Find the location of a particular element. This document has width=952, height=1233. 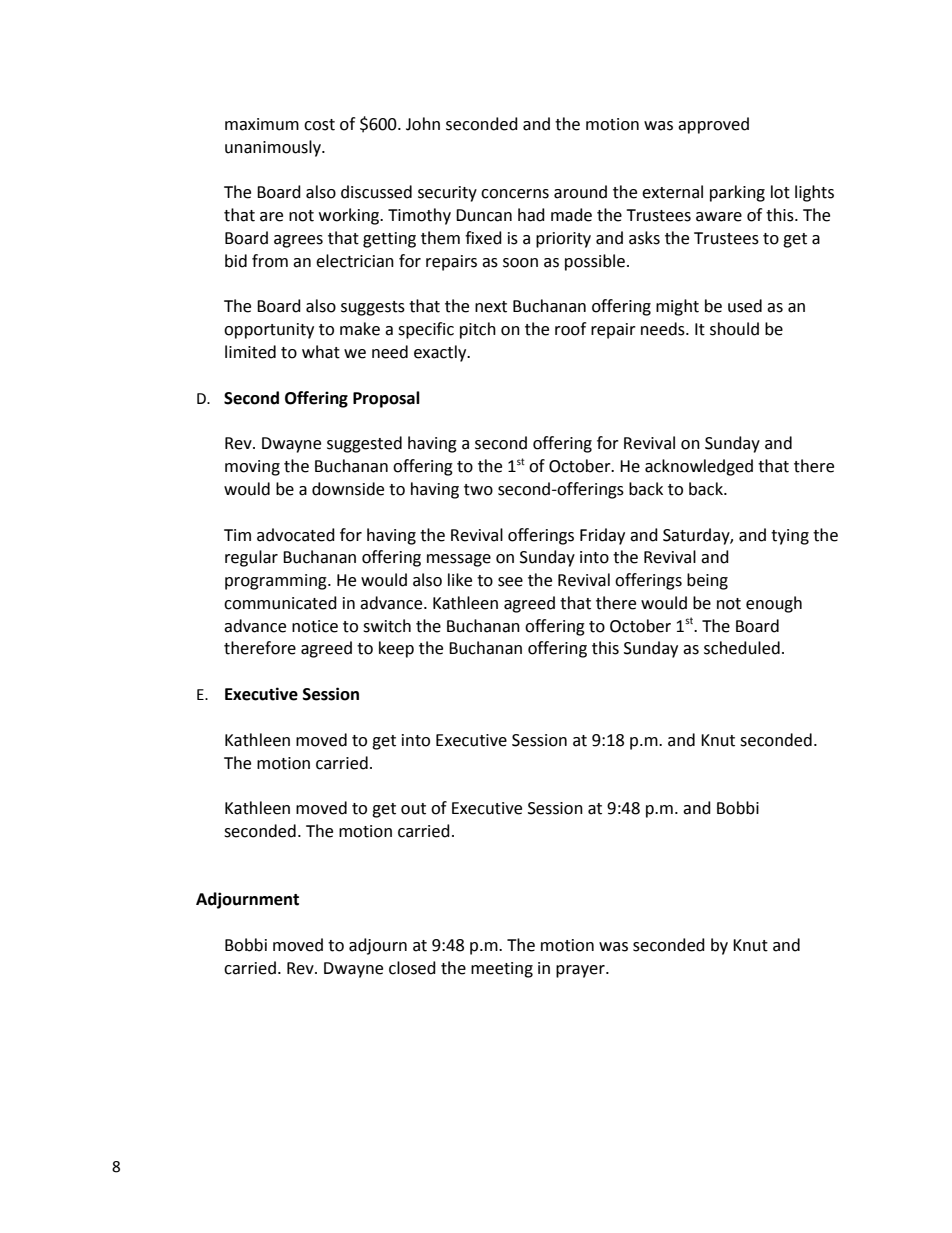

closed is located at coordinates (412, 968).
